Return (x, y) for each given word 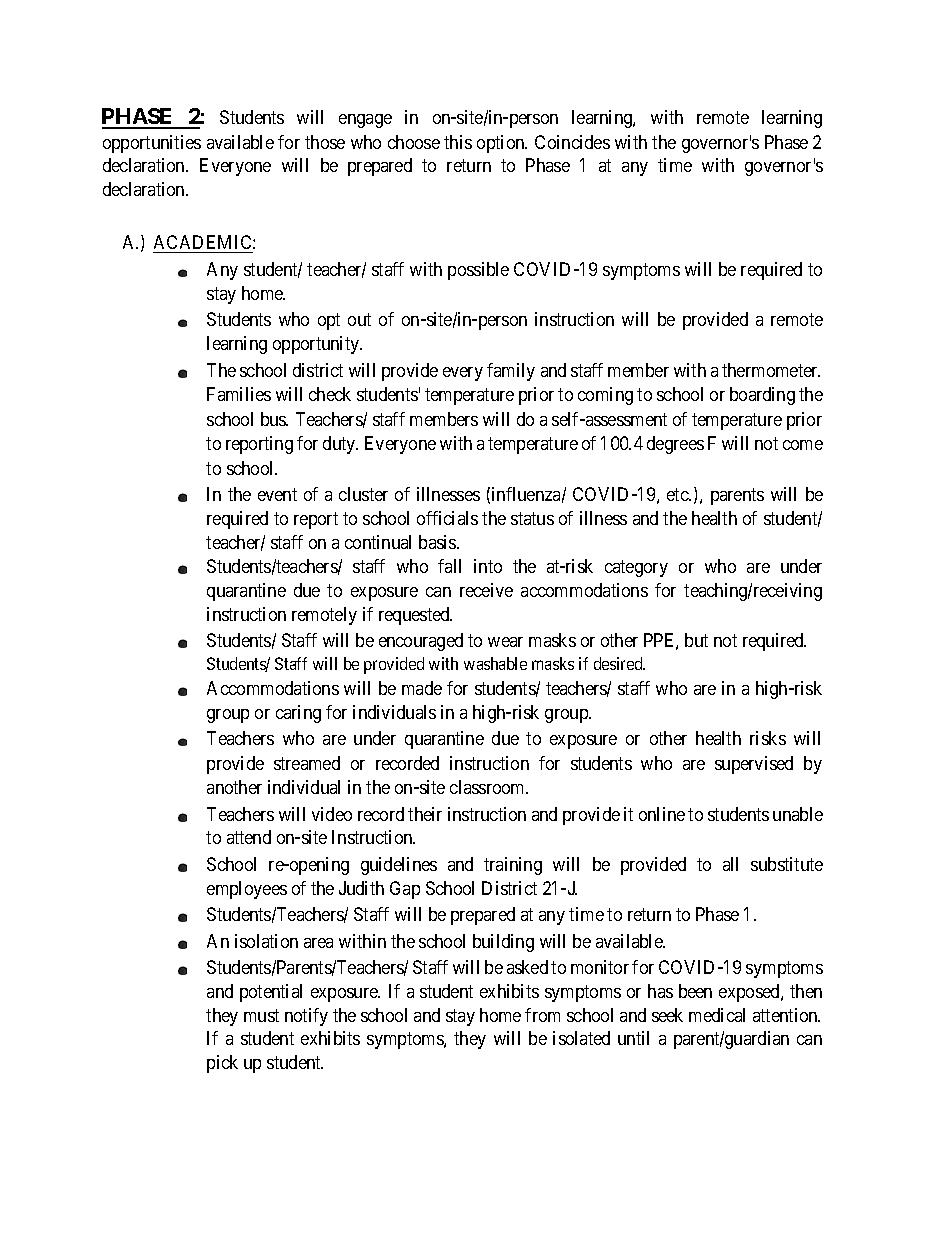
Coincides (572, 142)
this (458, 142)
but (696, 640)
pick (222, 1064)
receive (486, 590)
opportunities (152, 144)
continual (378, 542)
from (542, 1015)
